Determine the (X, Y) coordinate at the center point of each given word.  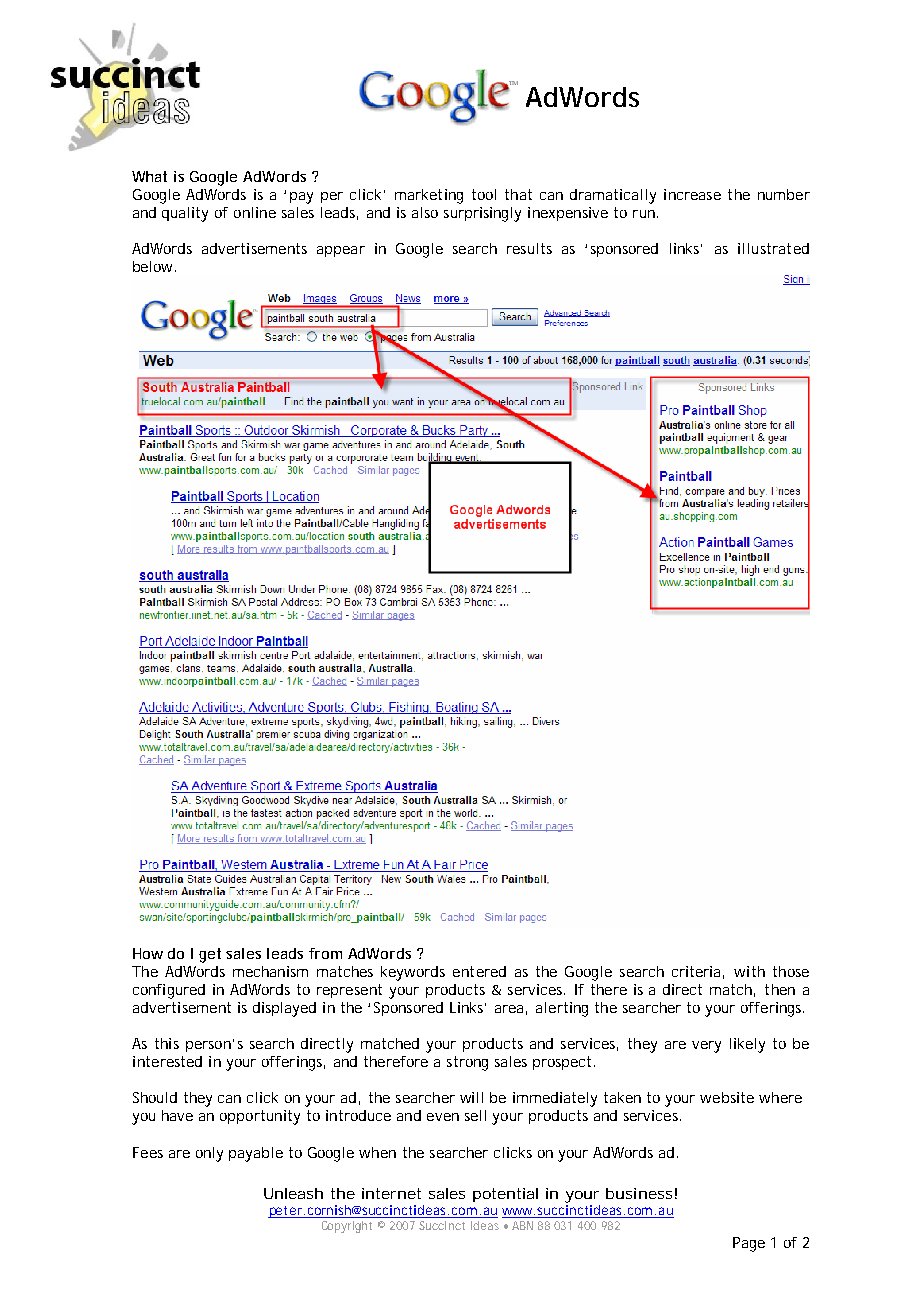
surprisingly (482, 214)
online (255, 212)
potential (505, 1195)
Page (749, 1244)
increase (692, 194)
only (209, 1154)
